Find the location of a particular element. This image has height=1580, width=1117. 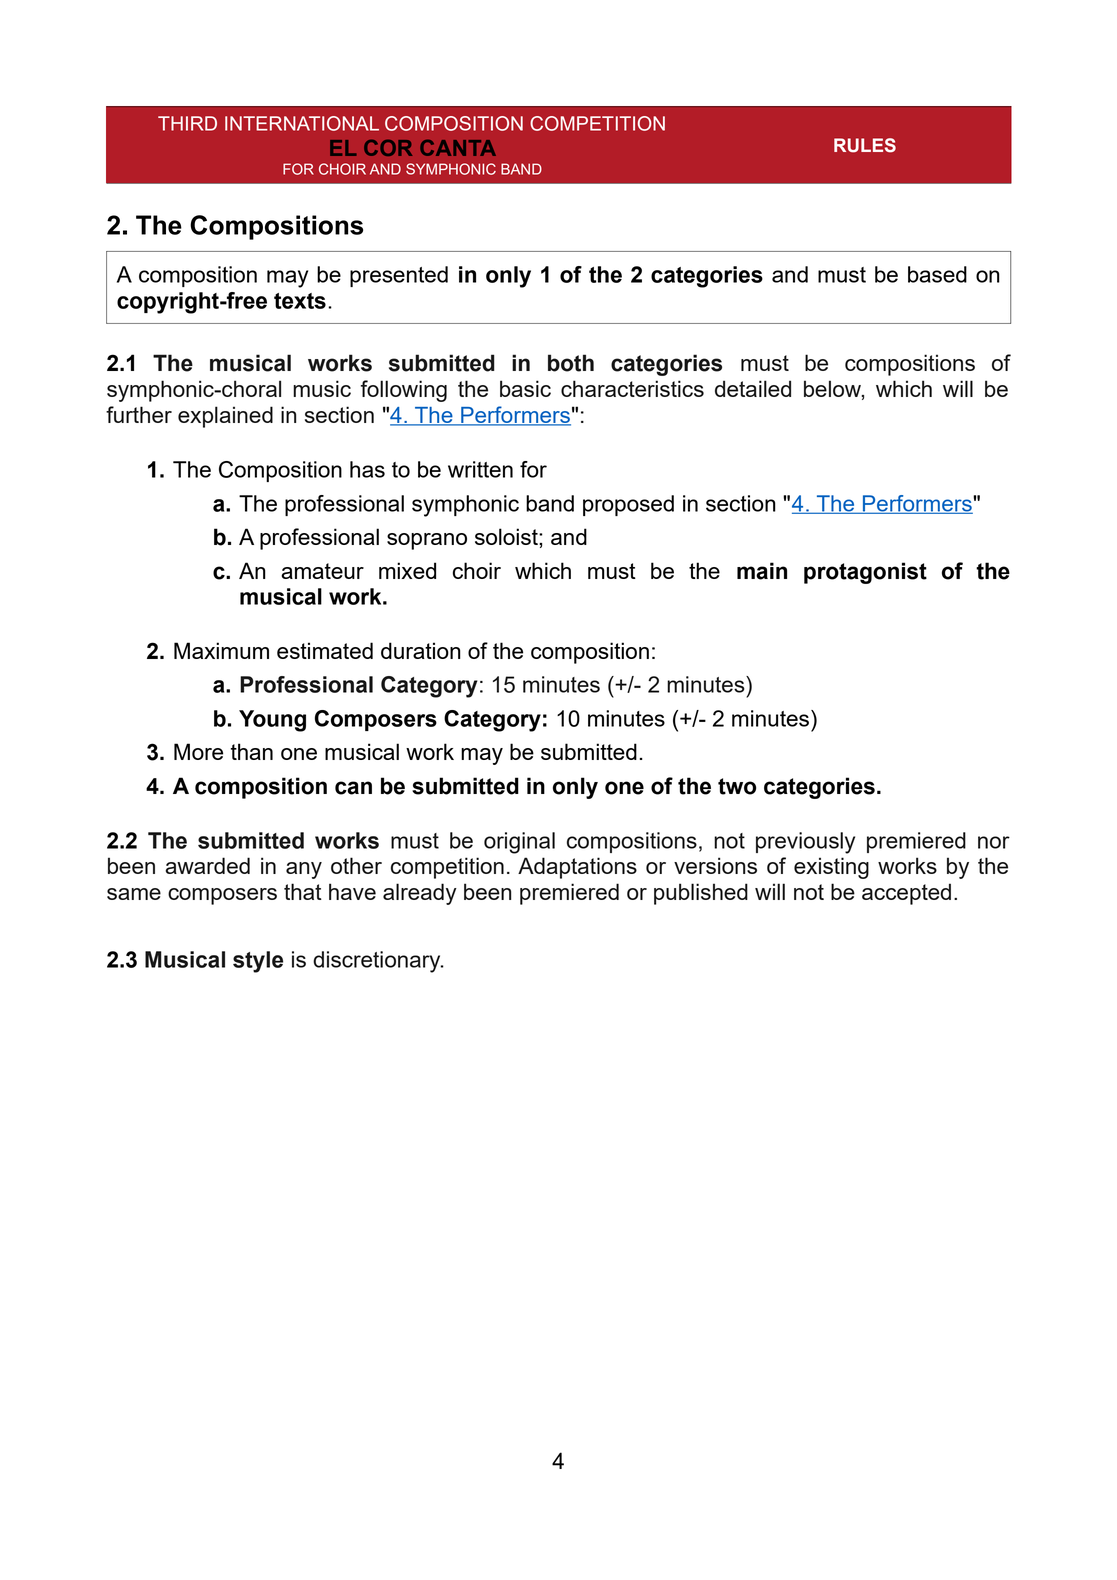

style is located at coordinates (258, 962).
